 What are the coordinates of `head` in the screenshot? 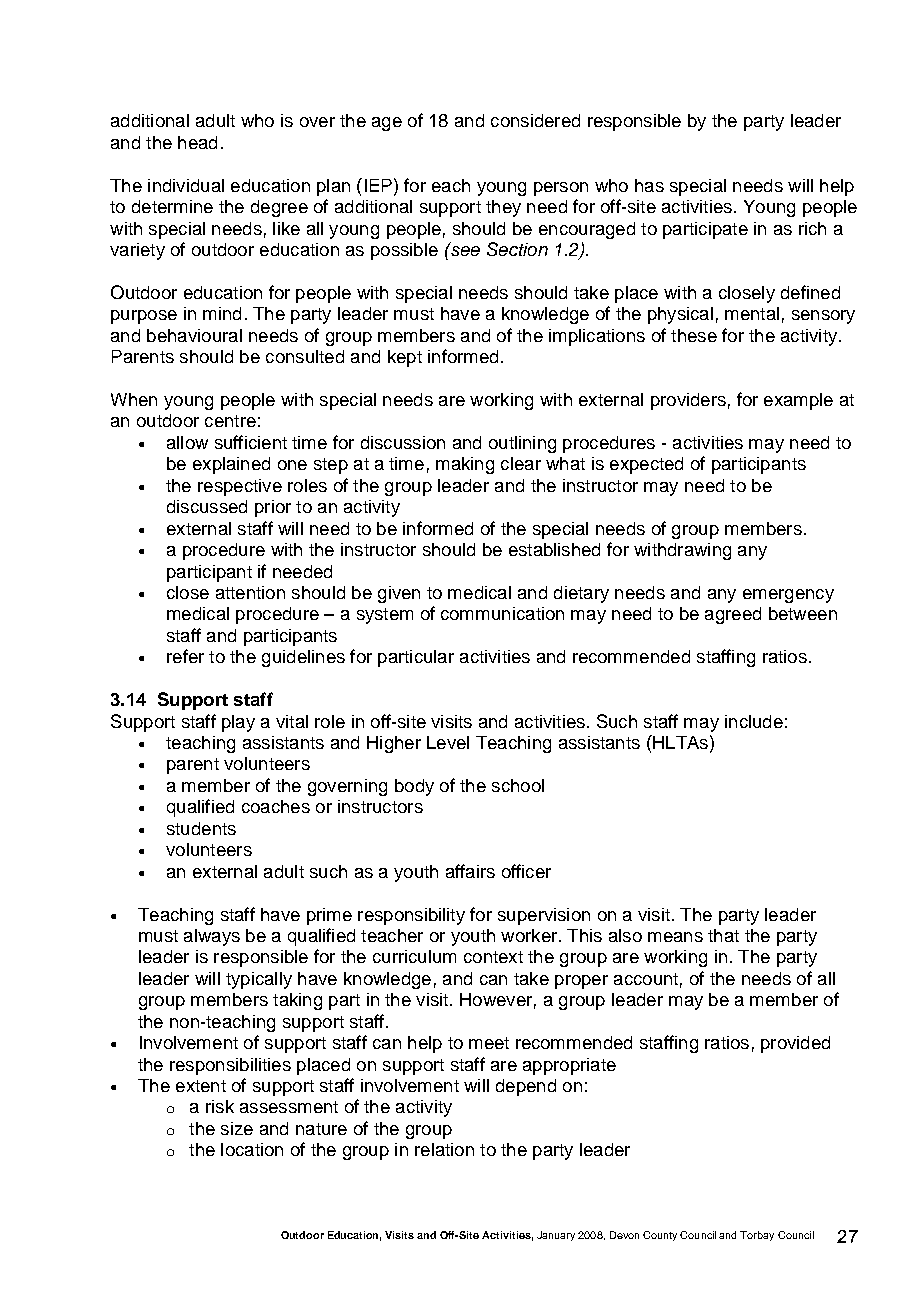 It's located at (197, 142).
